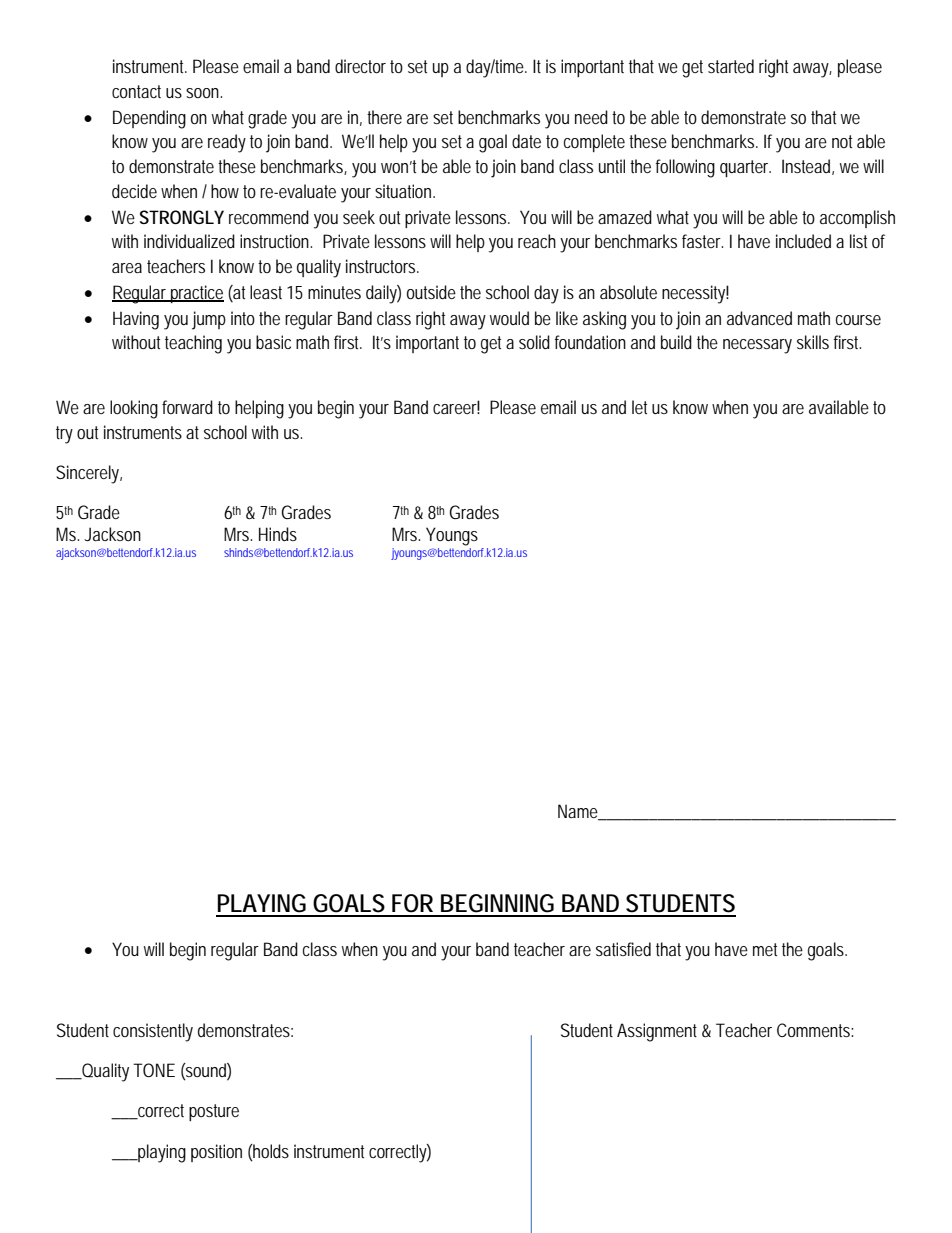 The height and width of the page is (1233, 952). Describe the element at coordinates (214, 1112) in the page. I see `posture` at that location.
